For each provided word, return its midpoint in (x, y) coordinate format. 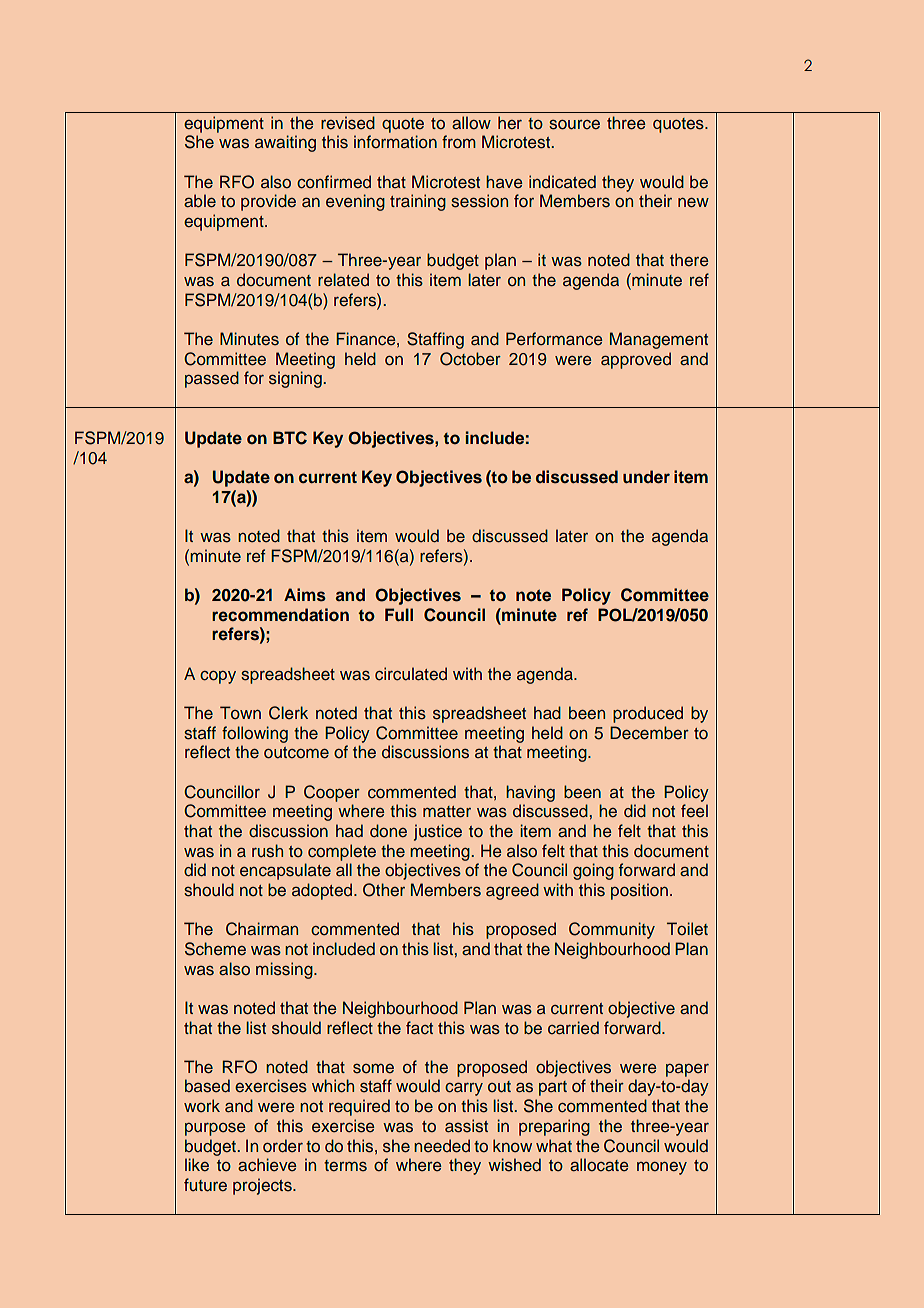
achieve (267, 1165)
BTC (290, 438)
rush (267, 851)
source (574, 125)
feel (694, 811)
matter (447, 812)
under (646, 477)
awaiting (285, 143)
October (470, 359)
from (459, 142)
